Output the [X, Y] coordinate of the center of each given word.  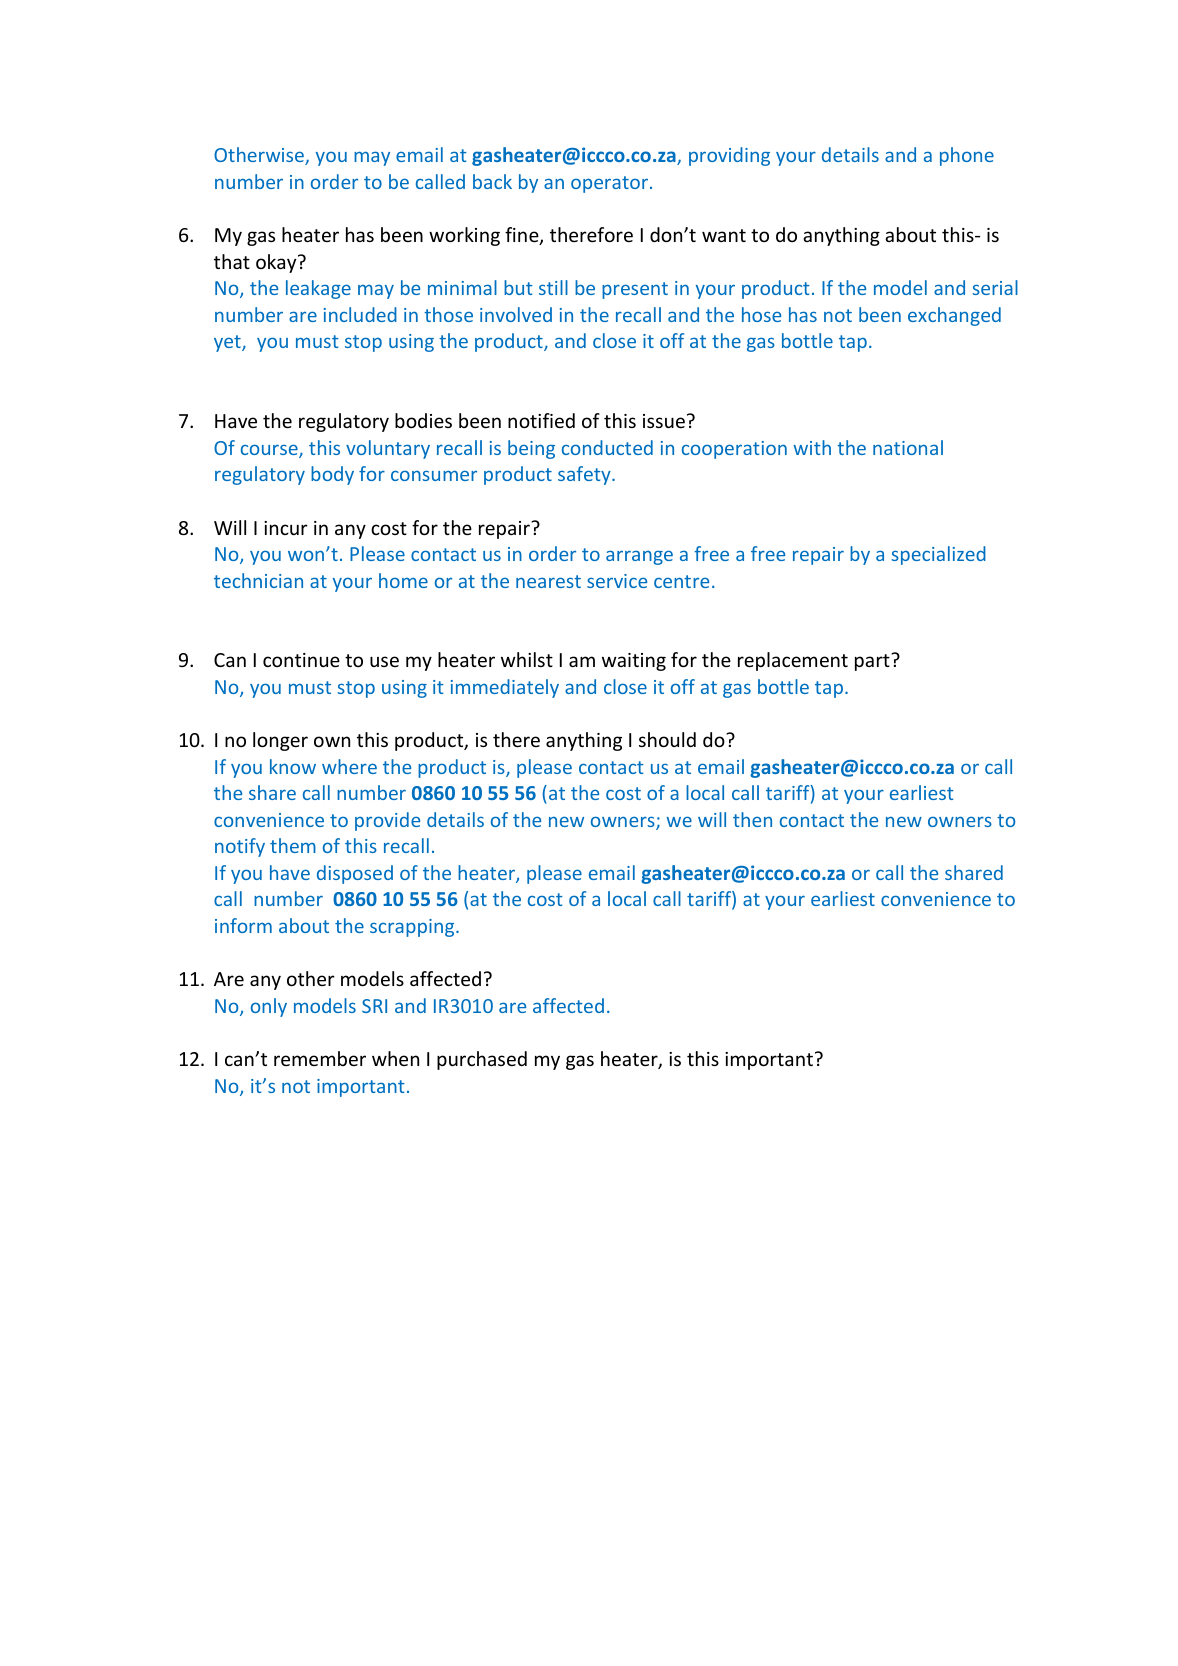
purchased [482, 1060]
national [908, 447]
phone [967, 156]
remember [320, 1058]
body [332, 475]
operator [609, 184]
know [293, 766]
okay [277, 263]
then [752, 819]
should [667, 739]
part [873, 662]
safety [585, 475]
